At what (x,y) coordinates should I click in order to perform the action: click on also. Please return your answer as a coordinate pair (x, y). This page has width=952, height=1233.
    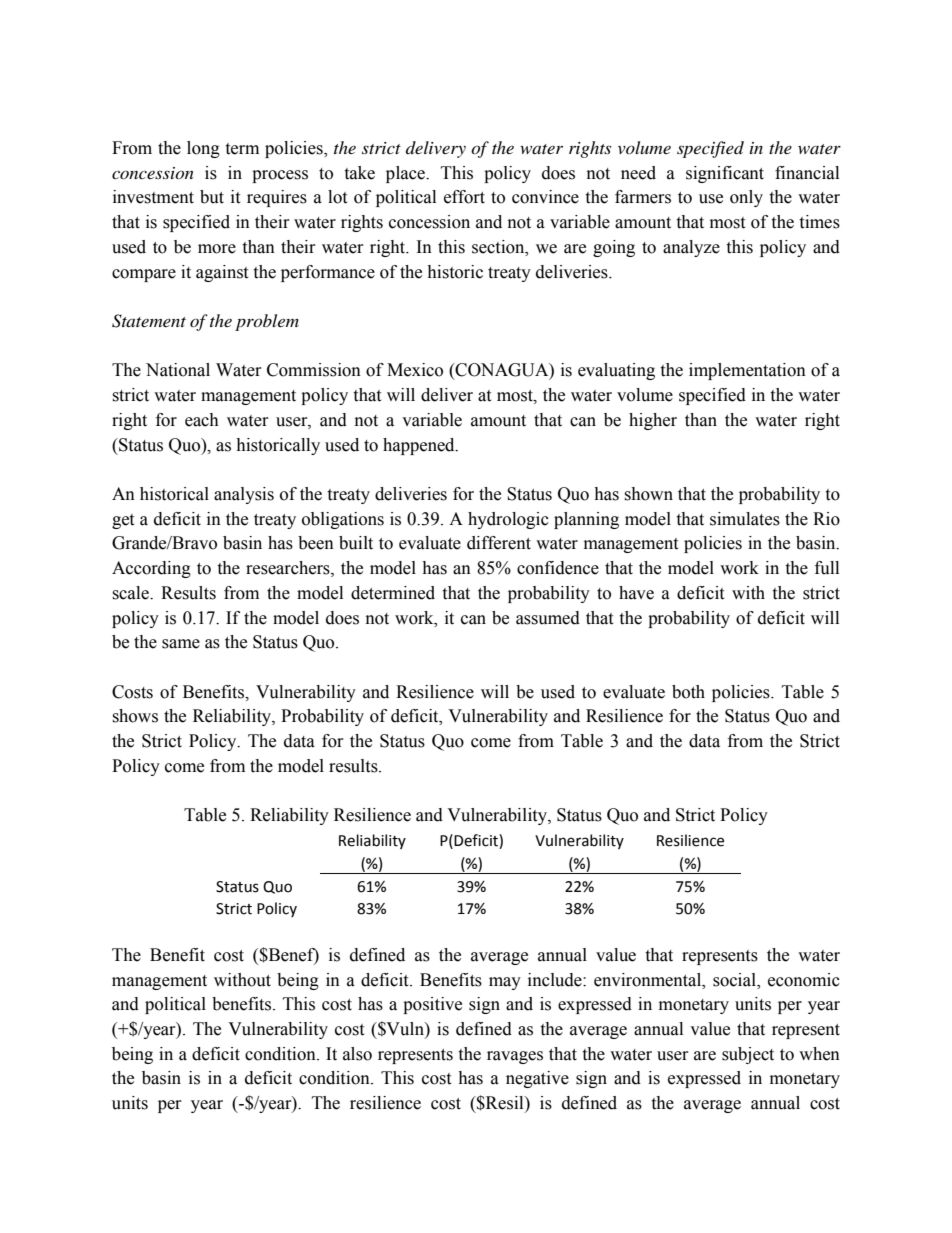
    Looking at the image, I should click on (357, 1054).
